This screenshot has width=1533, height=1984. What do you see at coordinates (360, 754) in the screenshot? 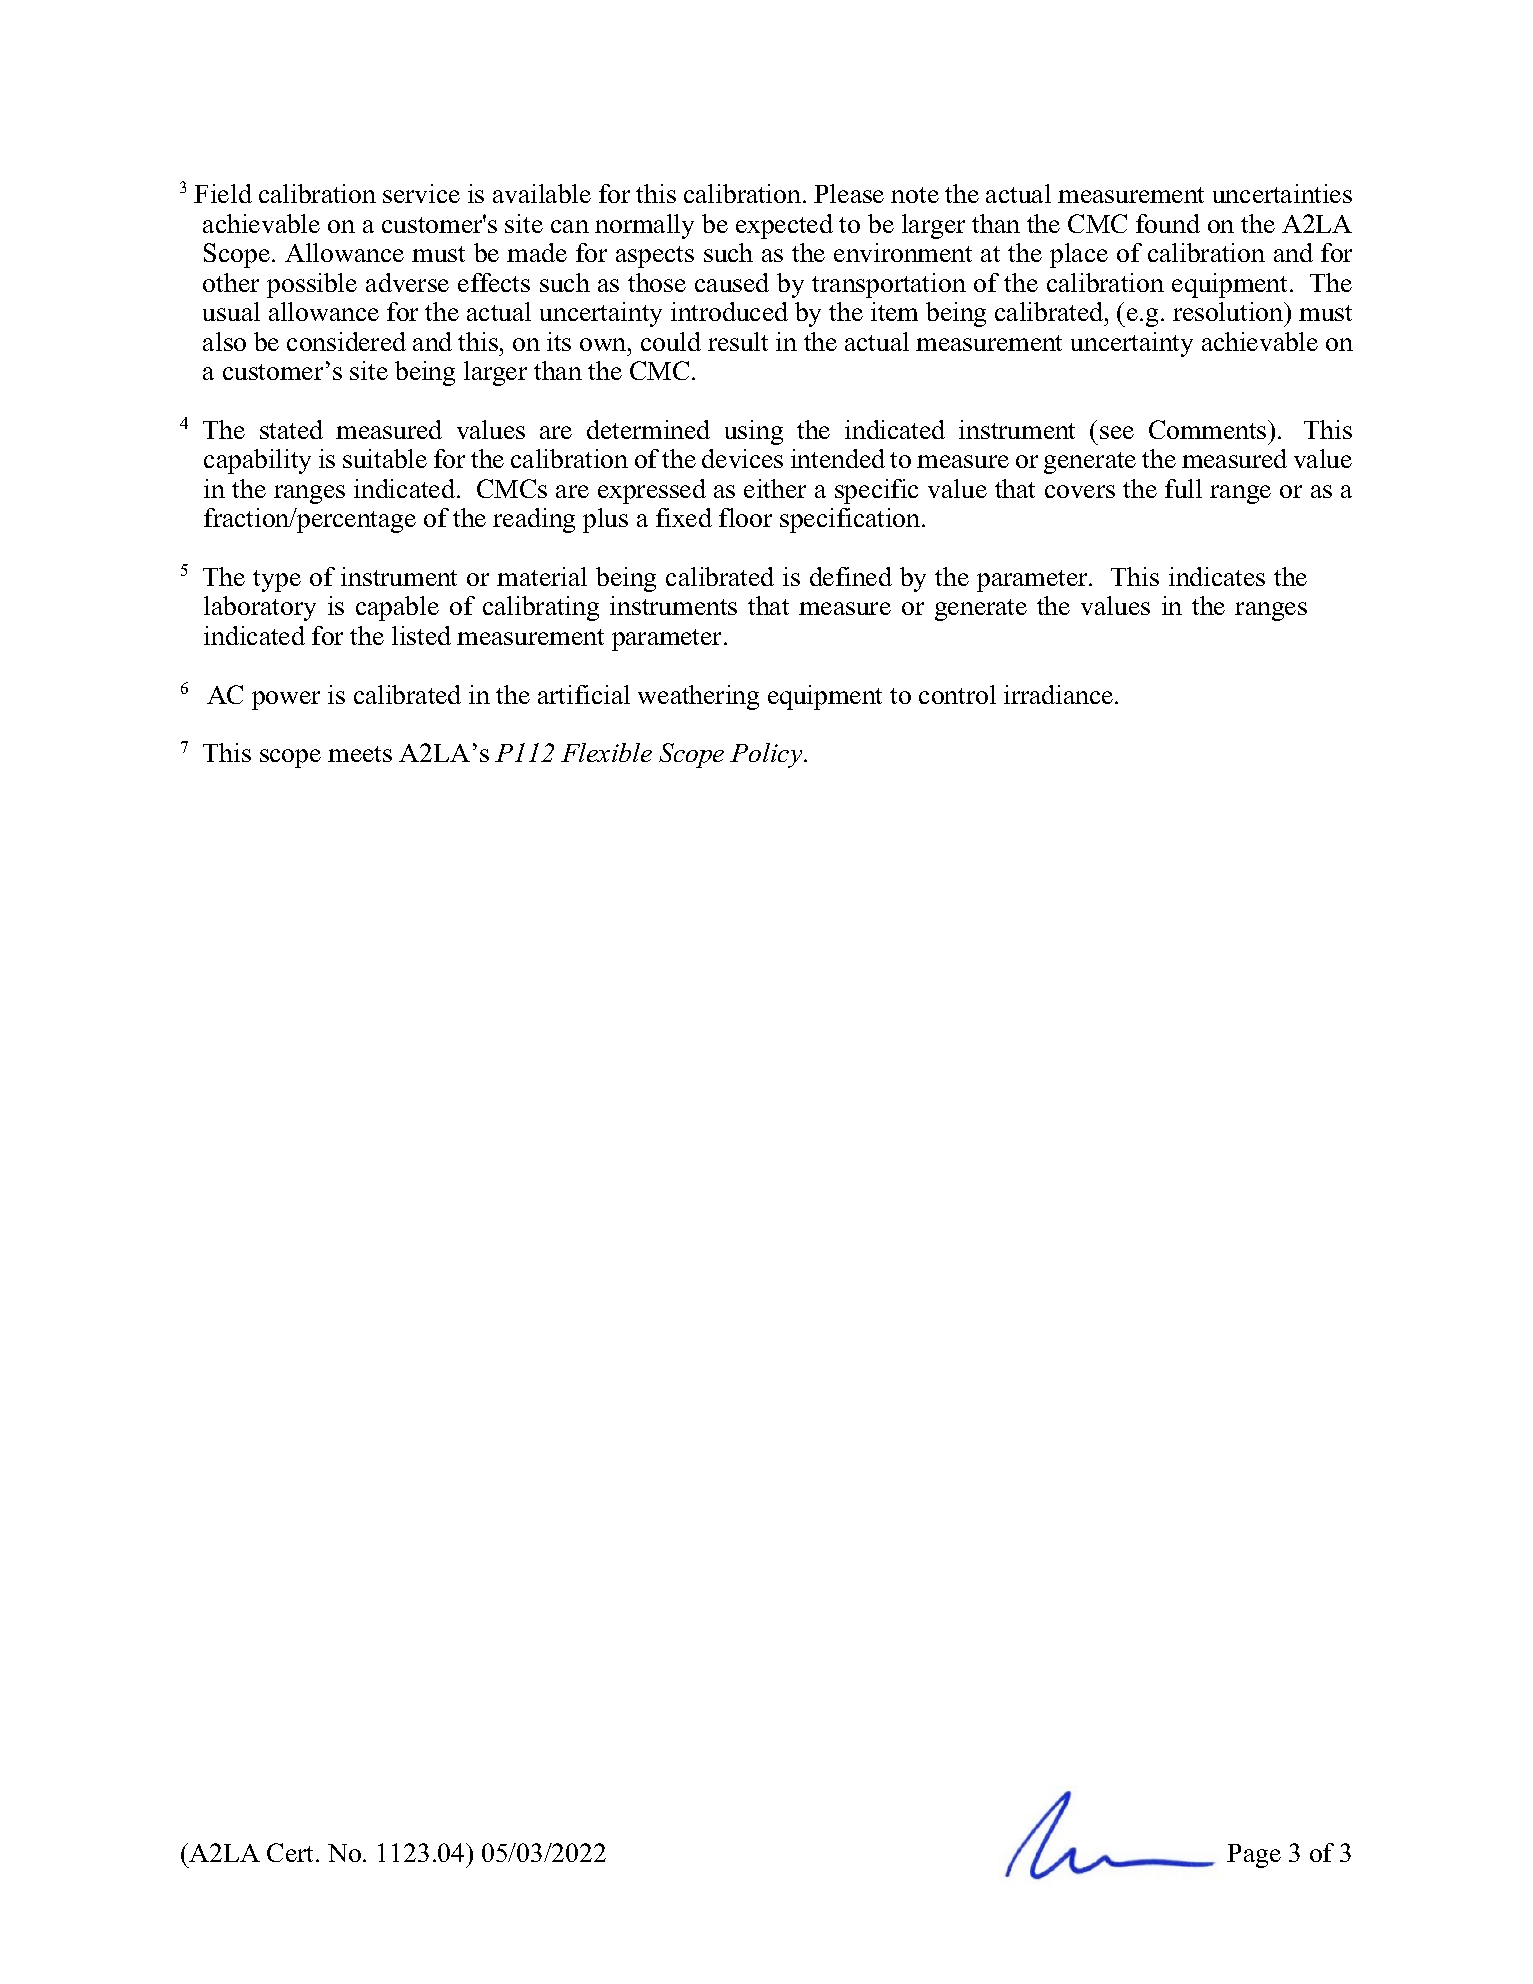
I see `meets` at bounding box center [360, 754].
